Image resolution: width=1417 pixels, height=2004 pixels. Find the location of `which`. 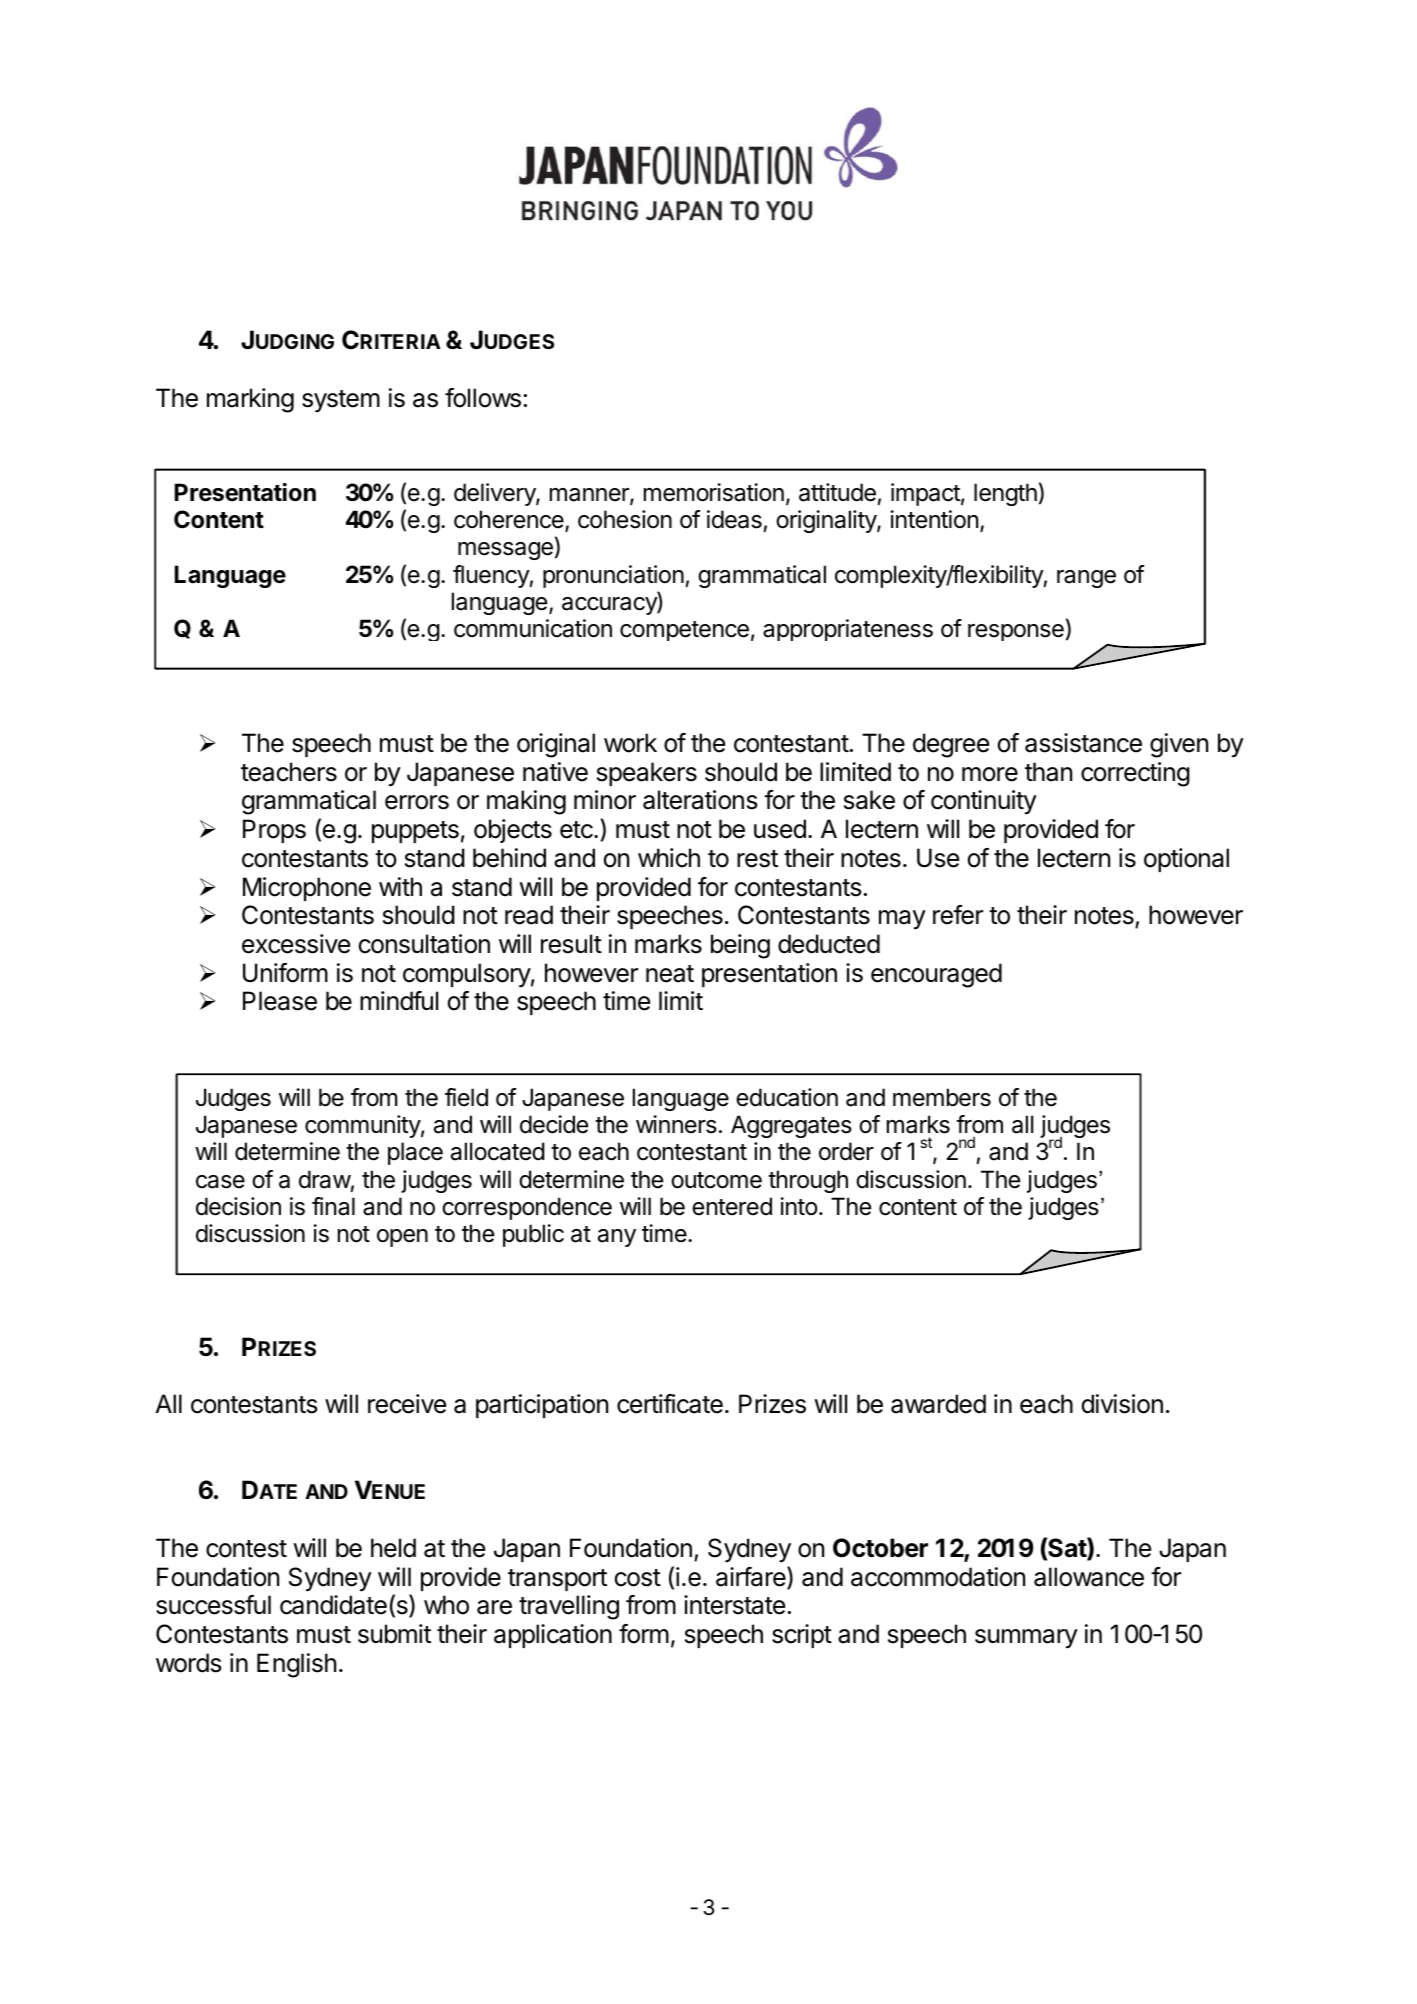

which is located at coordinates (669, 858).
